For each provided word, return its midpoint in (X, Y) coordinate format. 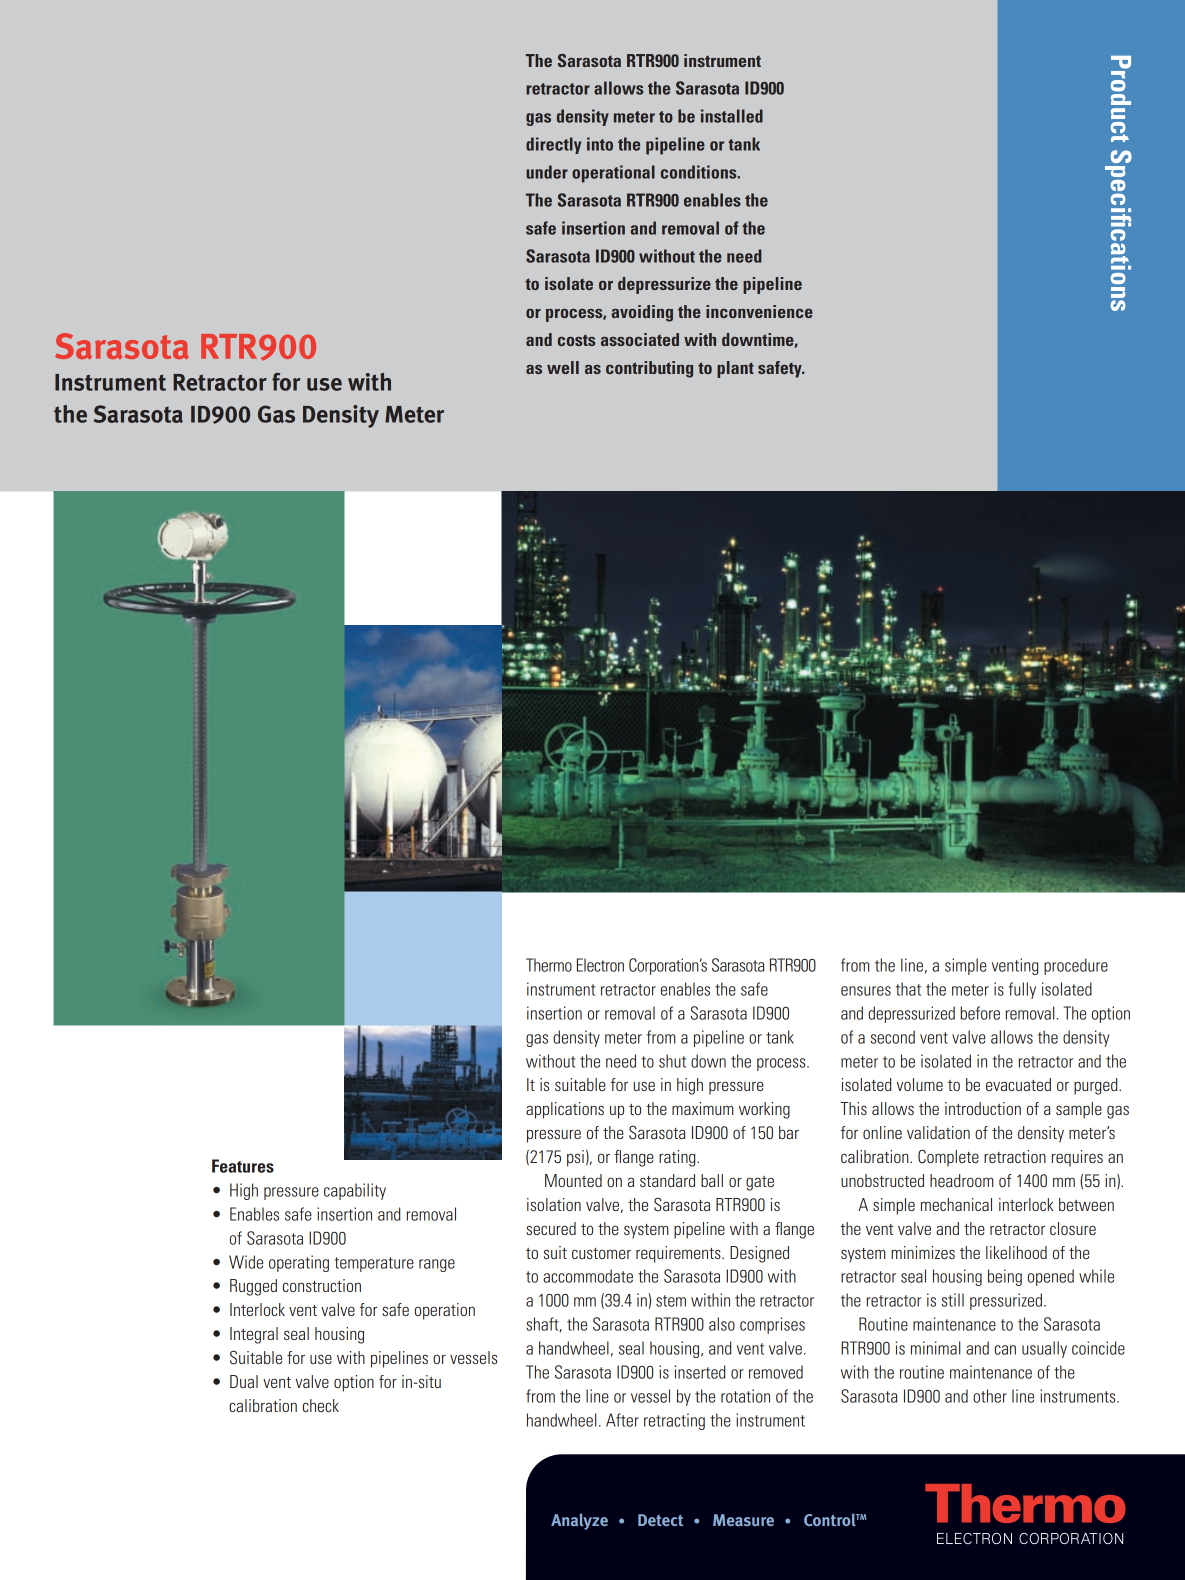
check (321, 1405)
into (600, 144)
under (547, 172)
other (990, 1396)
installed (732, 116)
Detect (660, 1520)
